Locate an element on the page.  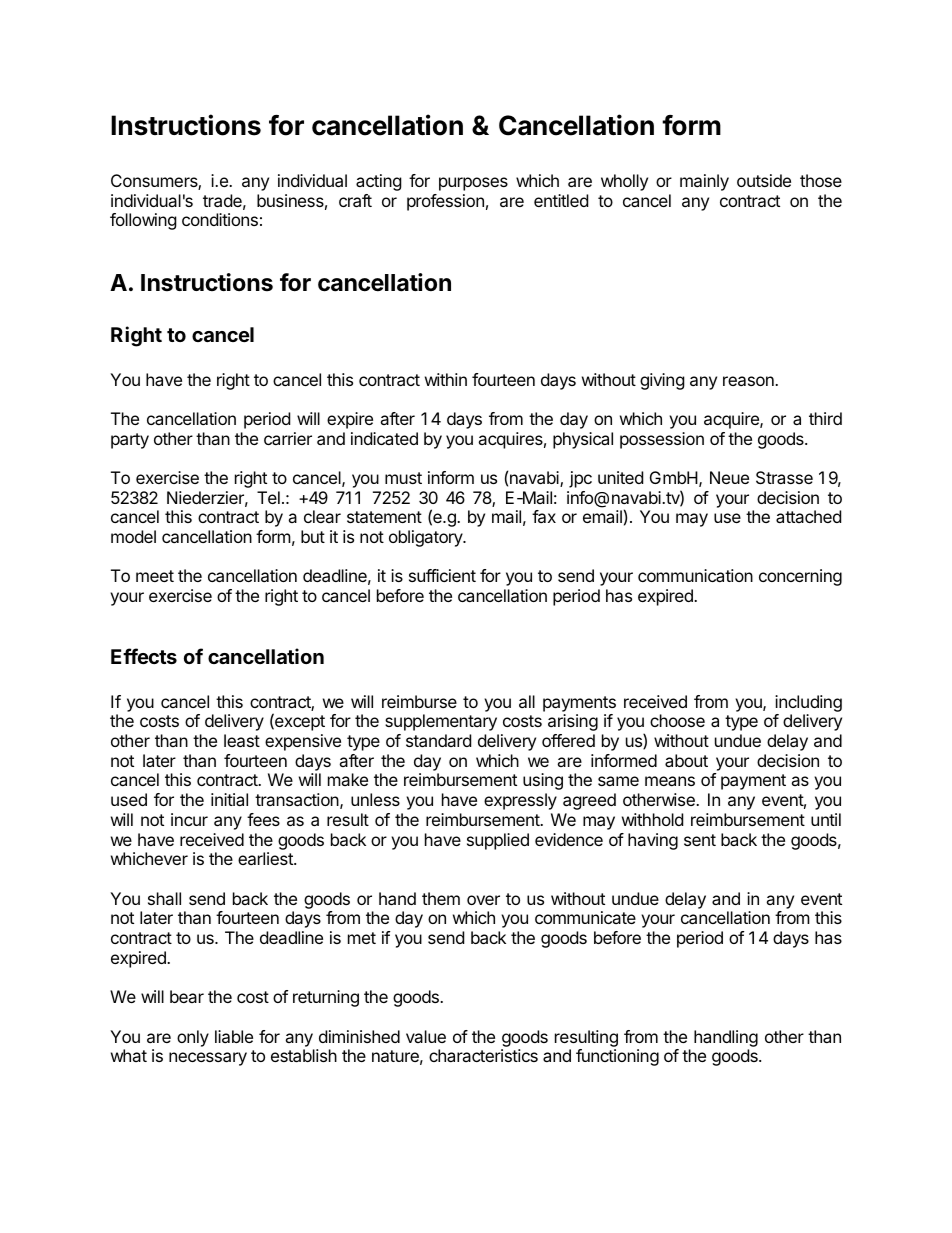
profession is located at coordinates (445, 202).
